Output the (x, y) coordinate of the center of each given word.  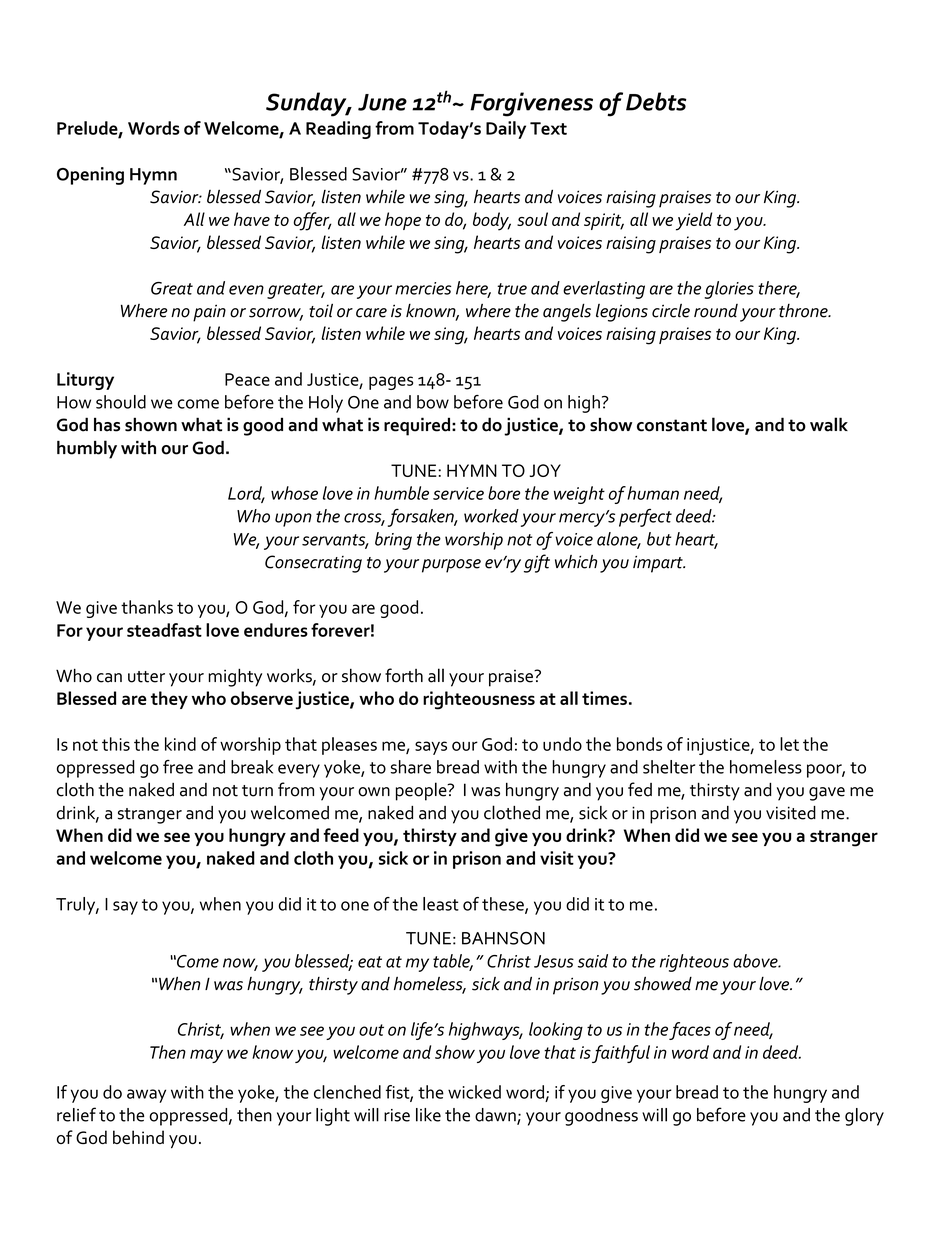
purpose (451, 566)
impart (659, 564)
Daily (506, 130)
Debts (656, 101)
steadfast (164, 630)
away (146, 1096)
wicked (474, 1092)
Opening (90, 176)
